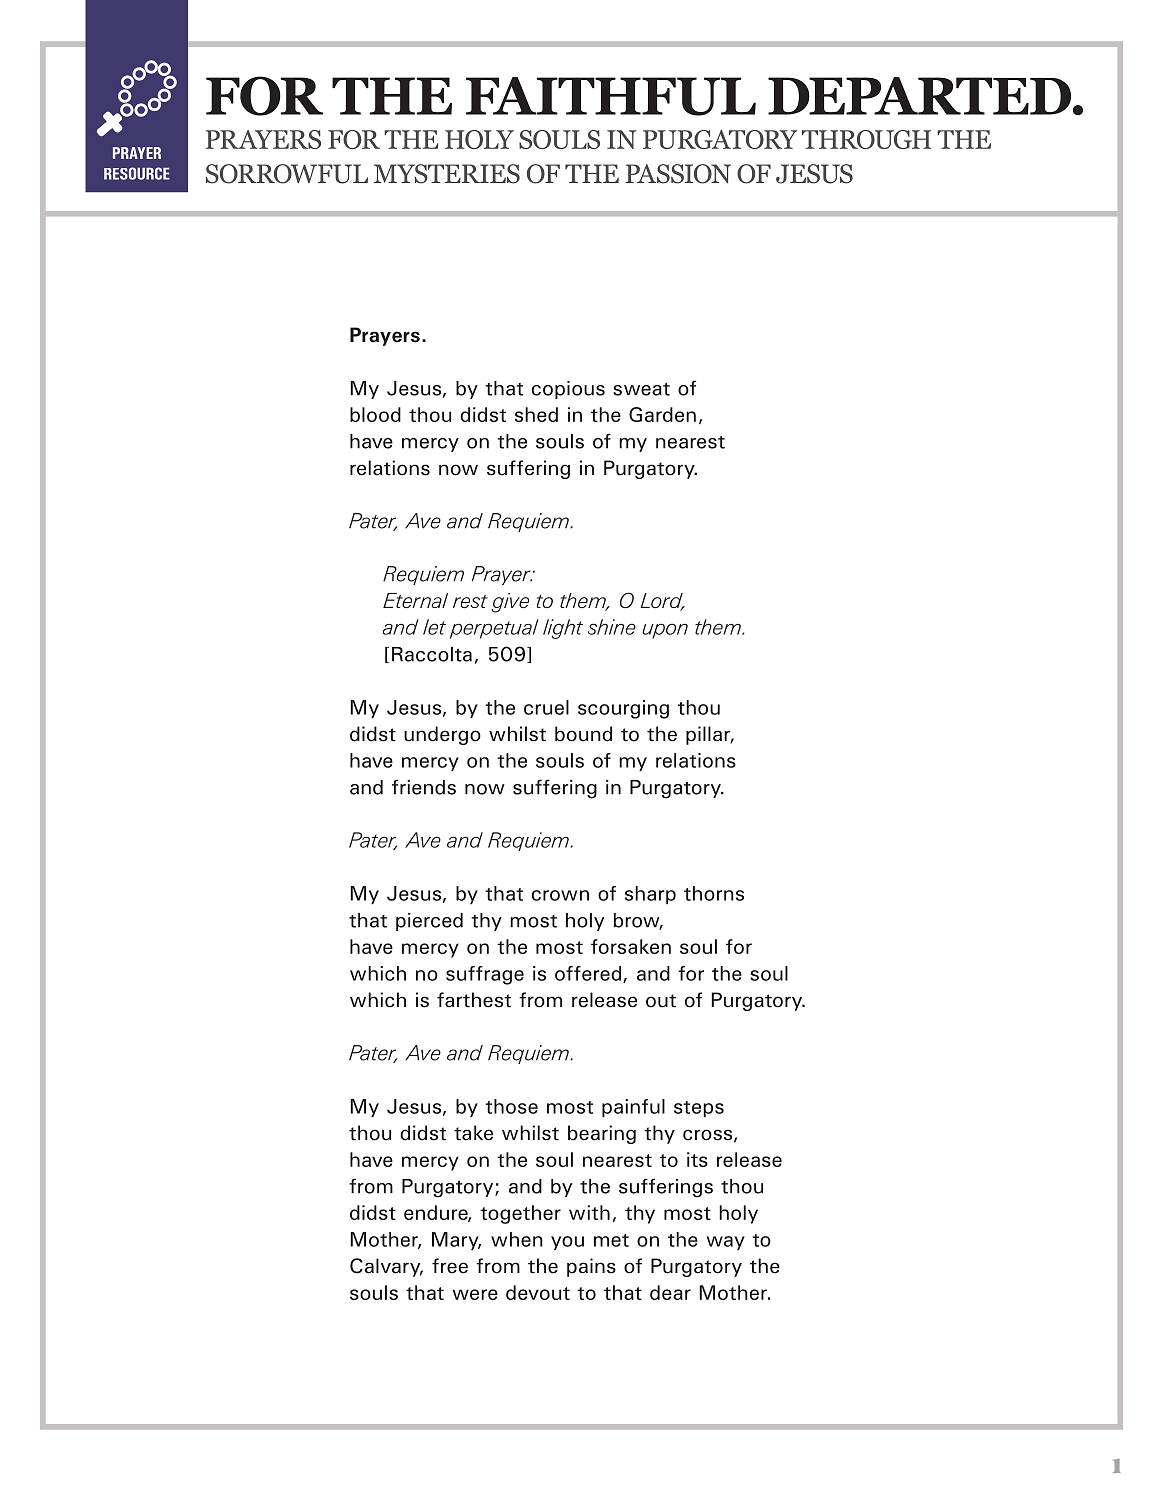 The width and height of the screenshot is (1163, 1505). I want to click on upon, so click(665, 631).
